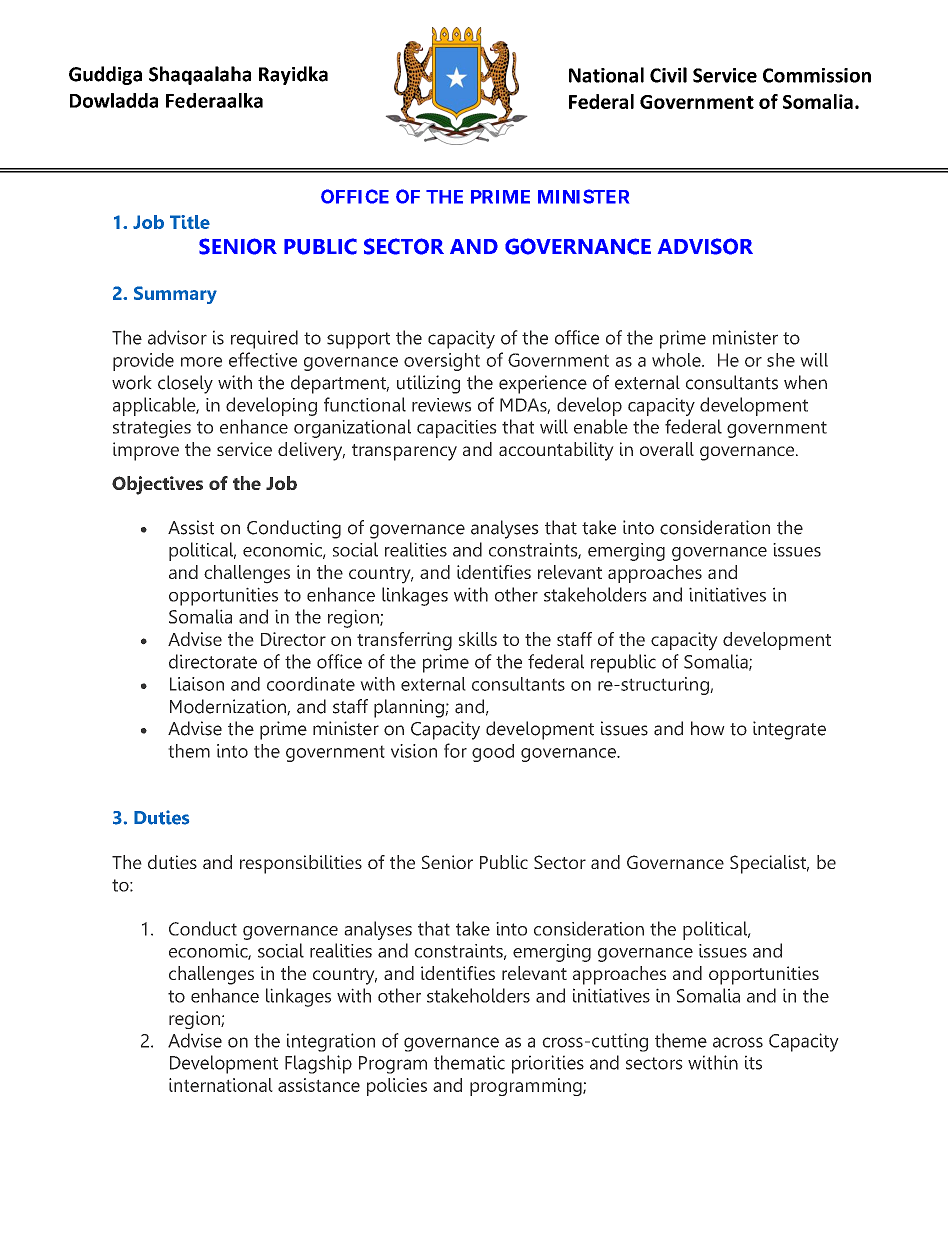 Image resolution: width=952 pixels, height=1233 pixels. Describe the element at coordinates (318, 1064) in the document. I see `Flagship` at that location.
